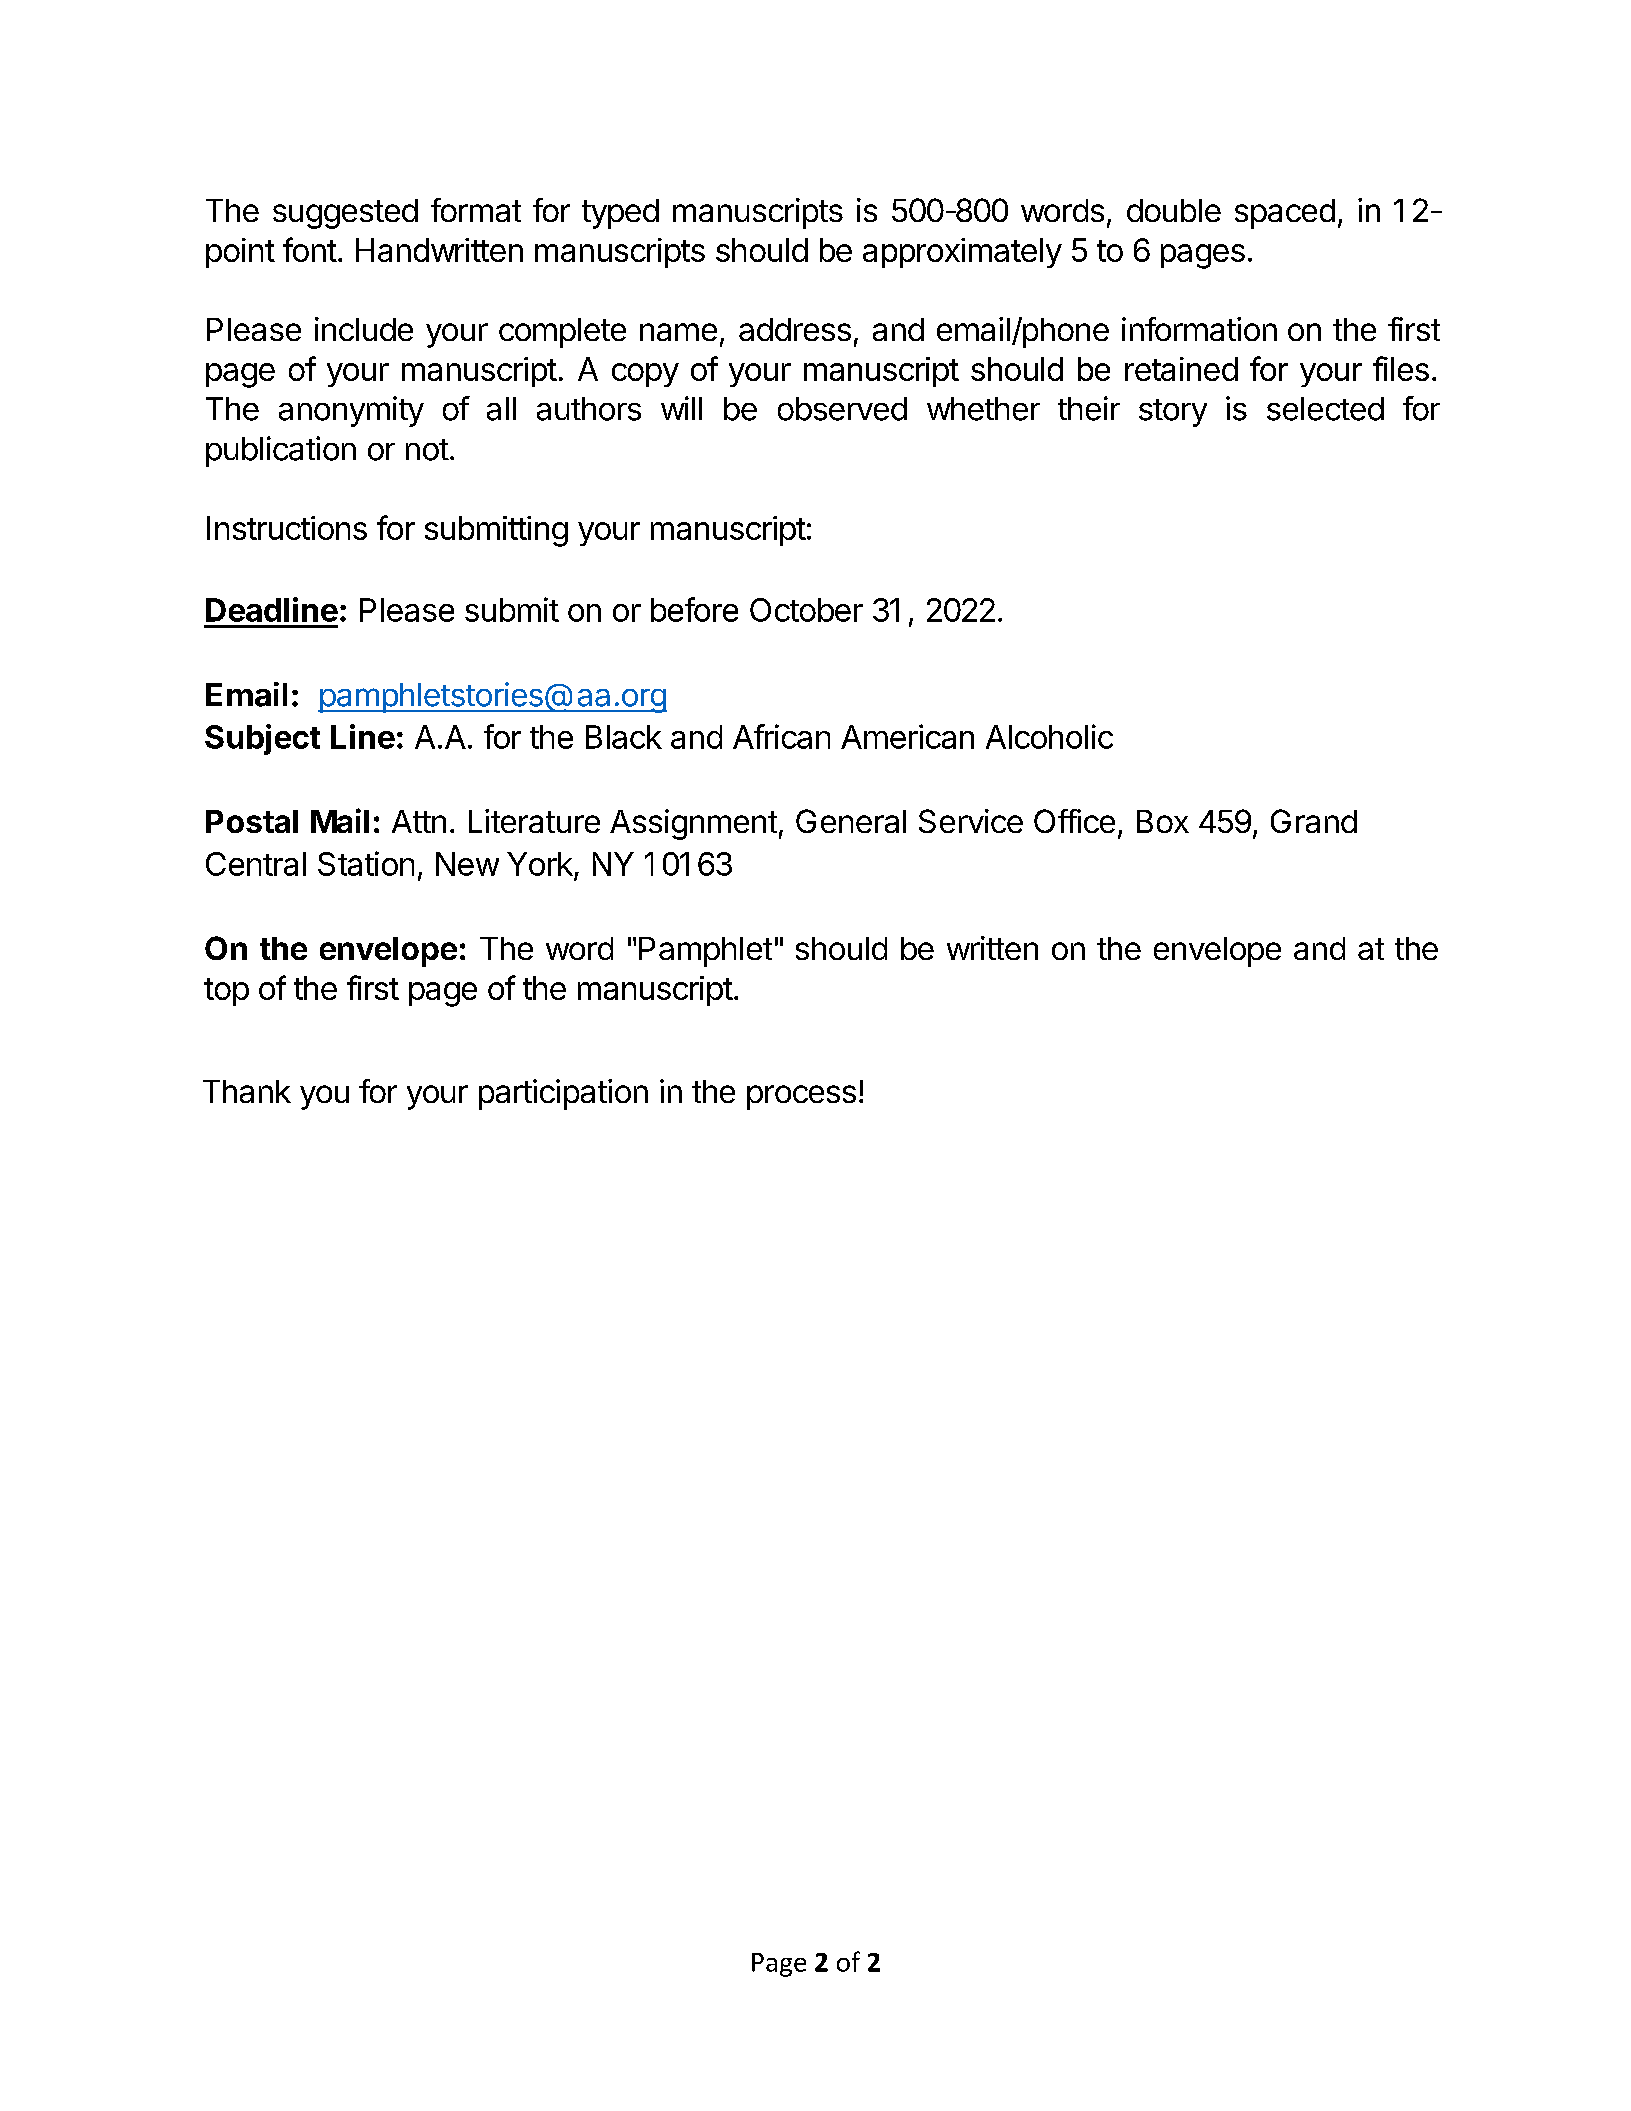  Describe the element at coordinates (1285, 214) in the screenshot. I see `spaced` at that location.
